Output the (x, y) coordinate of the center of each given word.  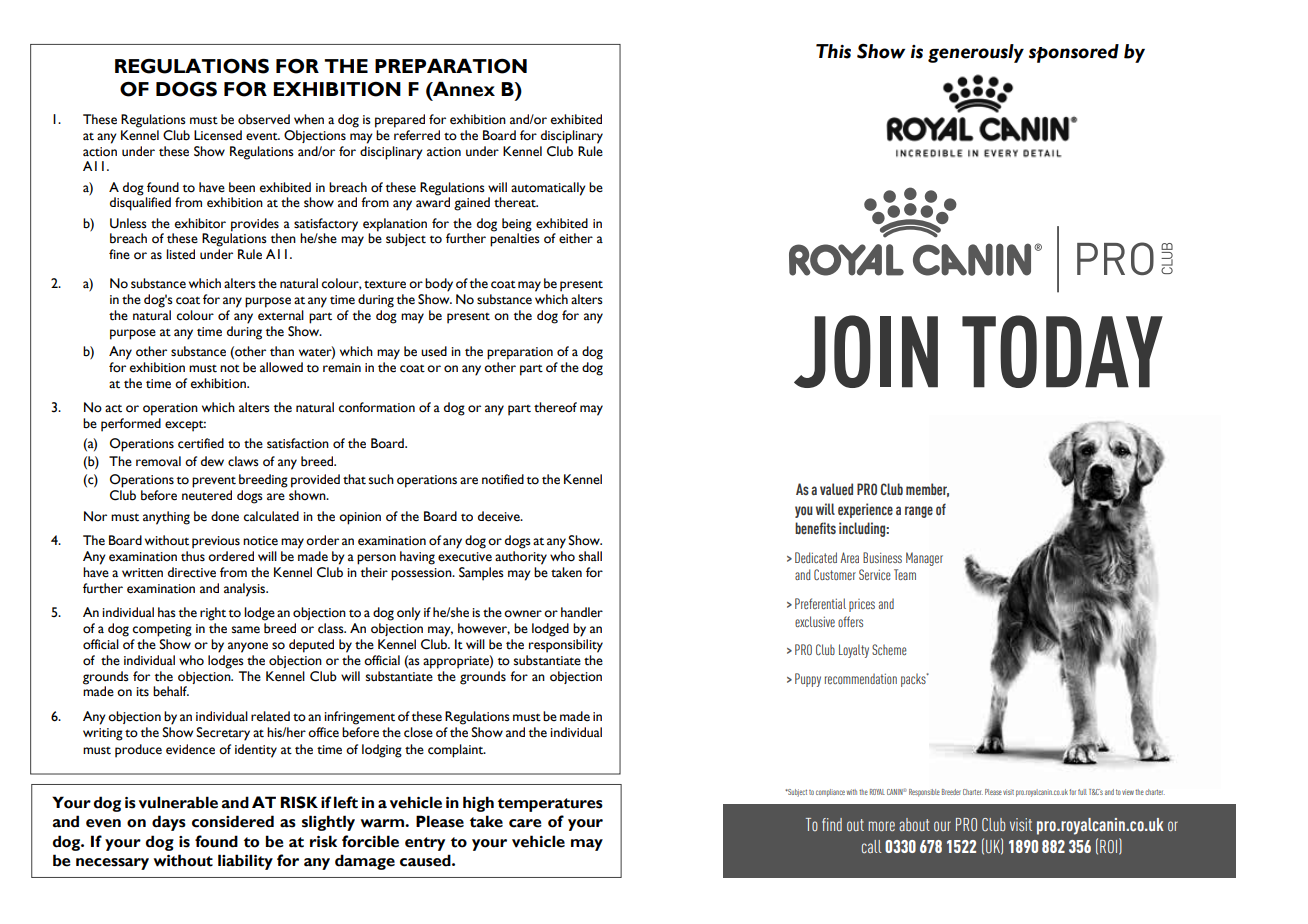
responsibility (566, 646)
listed (180, 254)
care (525, 823)
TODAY (1062, 351)
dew (212, 461)
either (576, 238)
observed (264, 119)
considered (233, 821)
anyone (248, 647)
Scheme (889, 649)
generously (976, 53)
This (833, 51)
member (927, 490)
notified (503, 479)
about (914, 824)
